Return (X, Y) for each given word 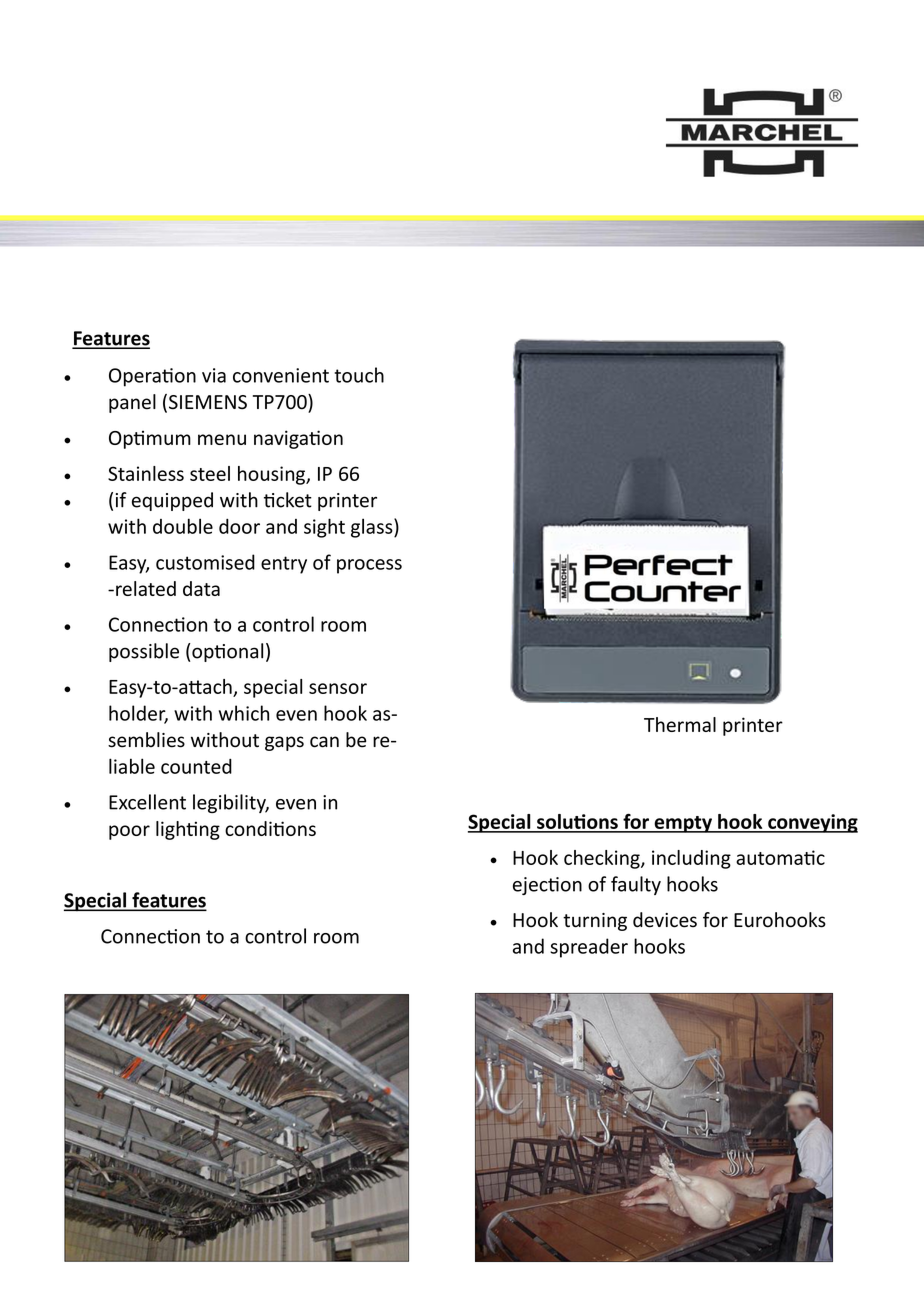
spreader (589, 948)
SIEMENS (208, 402)
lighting (188, 830)
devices (665, 920)
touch (359, 375)
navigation (298, 439)
